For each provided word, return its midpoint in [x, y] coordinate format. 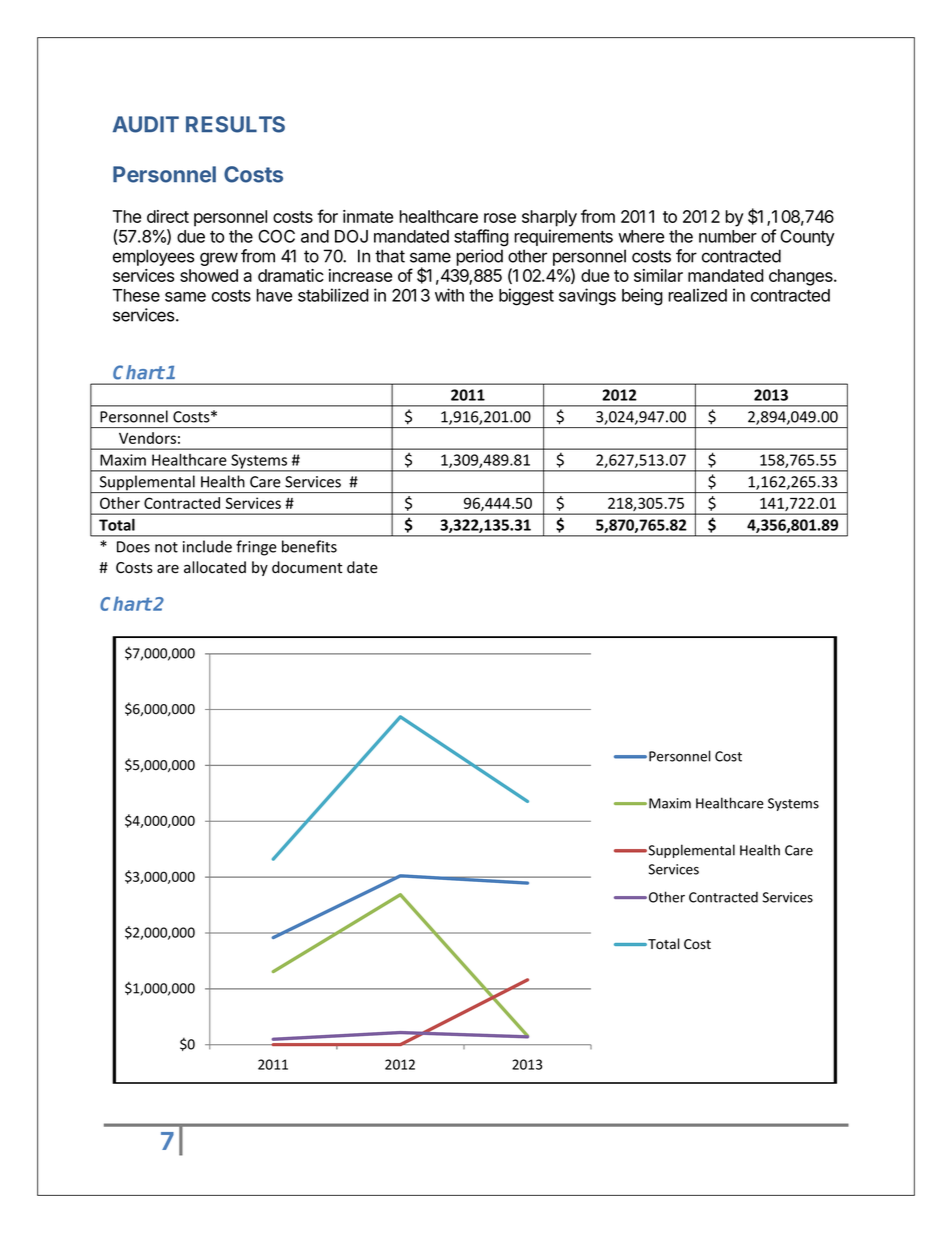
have [274, 295]
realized [697, 295]
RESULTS [235, 124]
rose [500, 218]
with [449, 295]
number [728, 236]
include [207, 546]
